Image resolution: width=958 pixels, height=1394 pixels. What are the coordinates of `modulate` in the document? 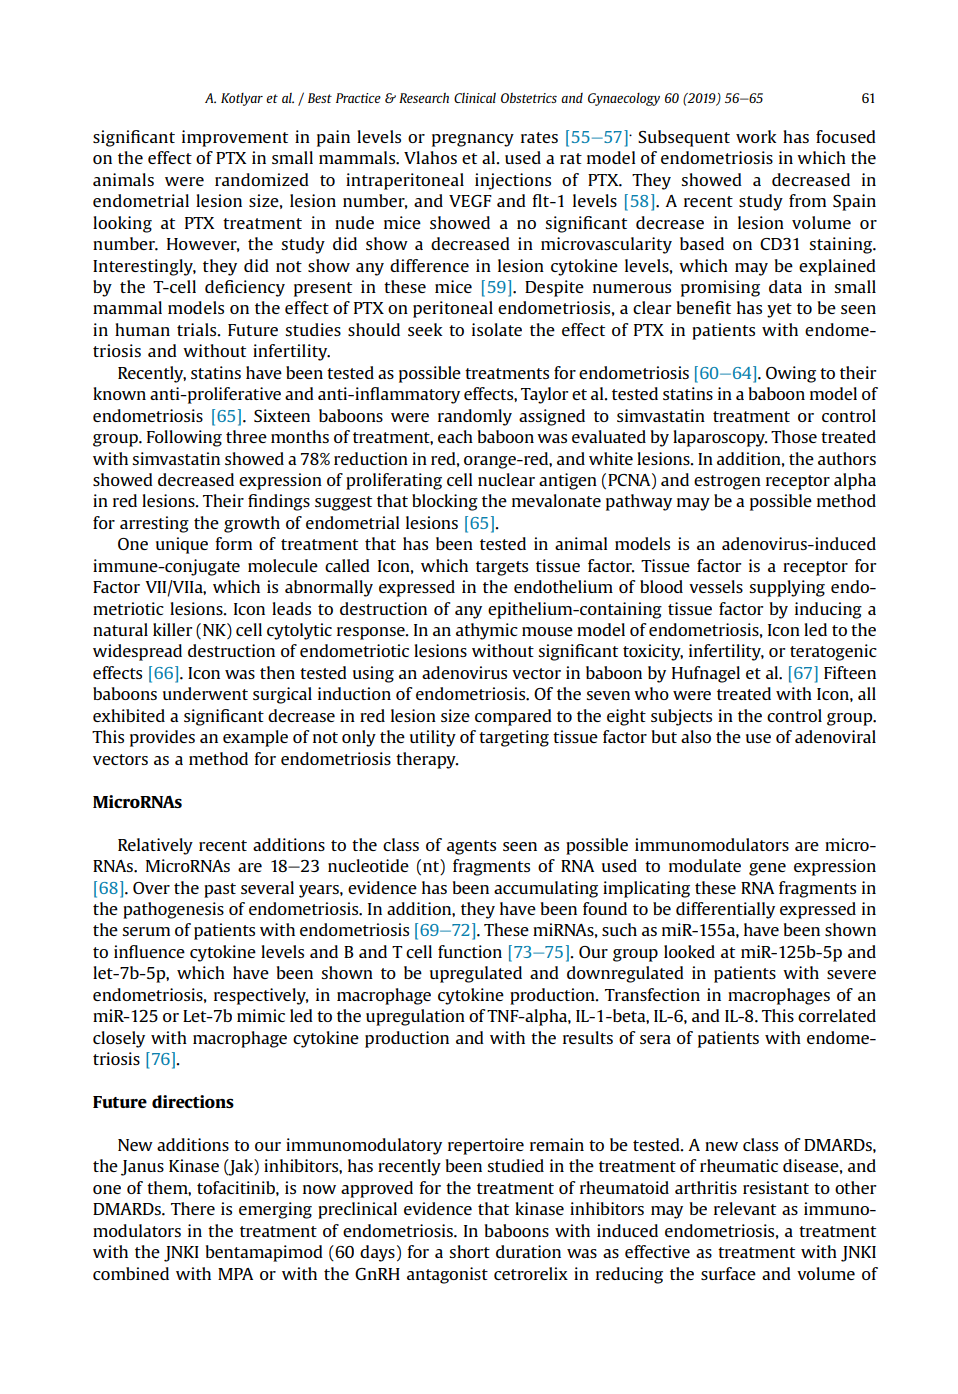 It's located at (705, 865).
